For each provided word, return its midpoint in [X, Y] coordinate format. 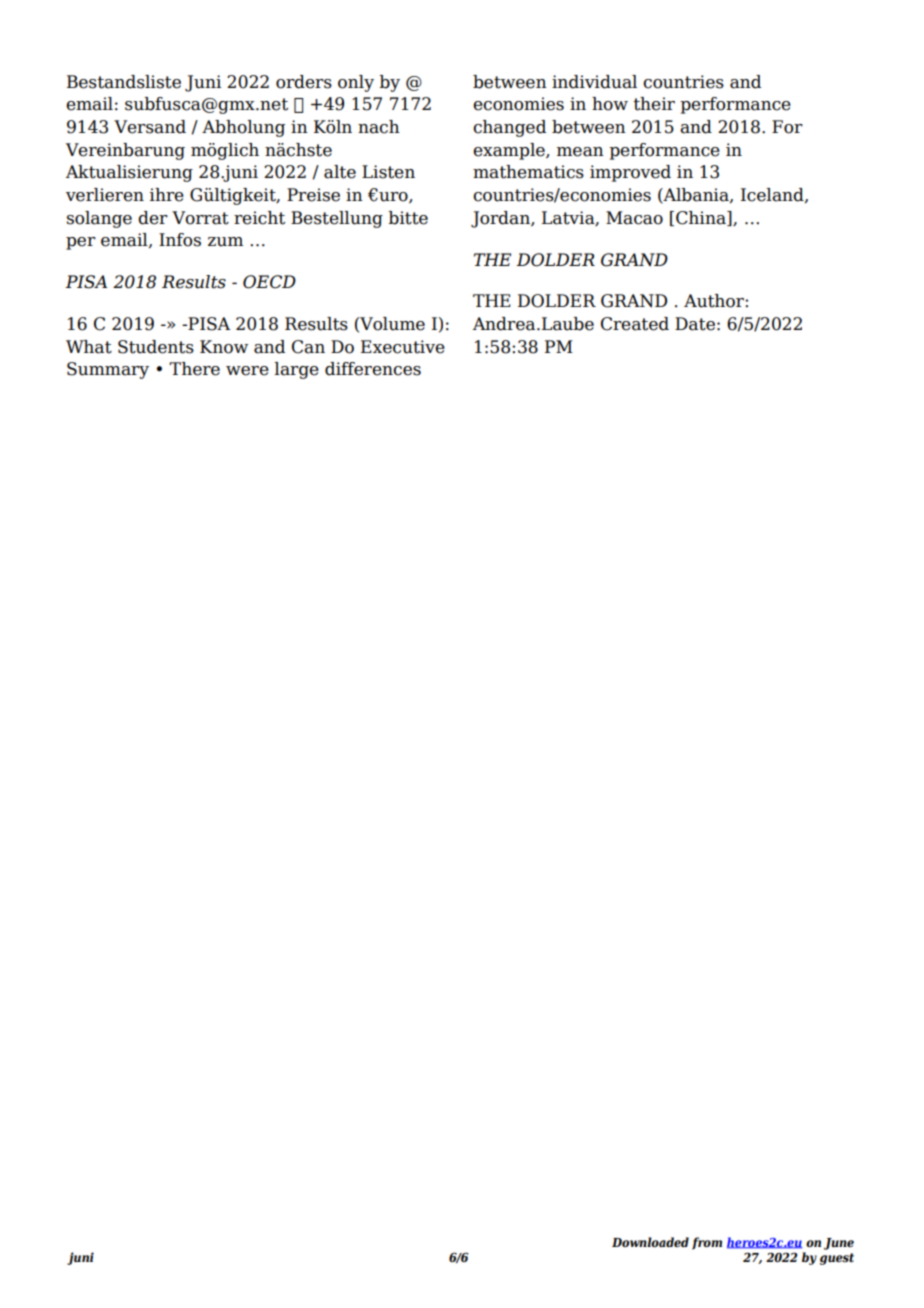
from [707, 1243]
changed [509, 128]
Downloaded [650, 1242]
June [839, 1244]
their [654, 104]
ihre [167, 195]
